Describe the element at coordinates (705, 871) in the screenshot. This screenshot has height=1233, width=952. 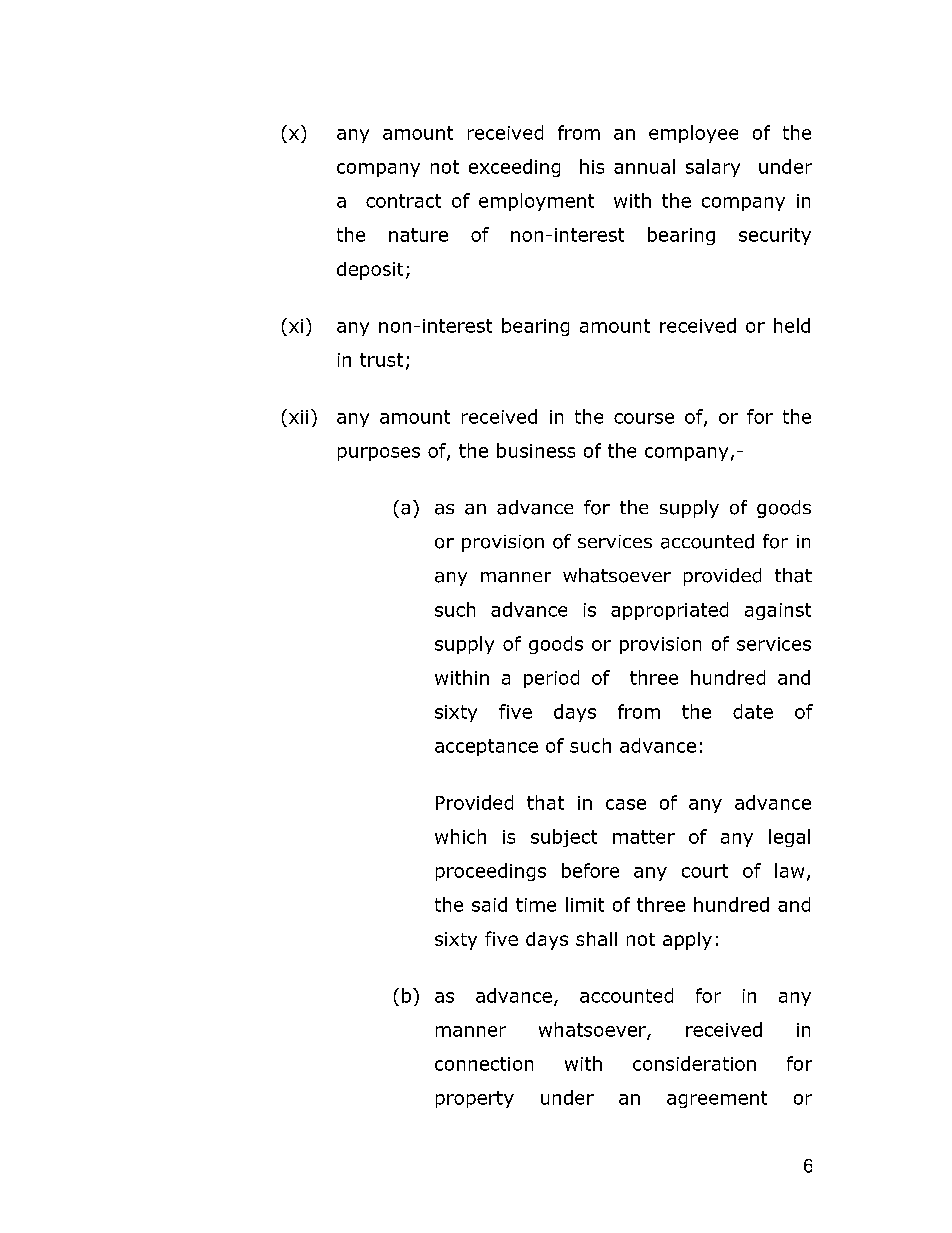
I see `court` at that location.
